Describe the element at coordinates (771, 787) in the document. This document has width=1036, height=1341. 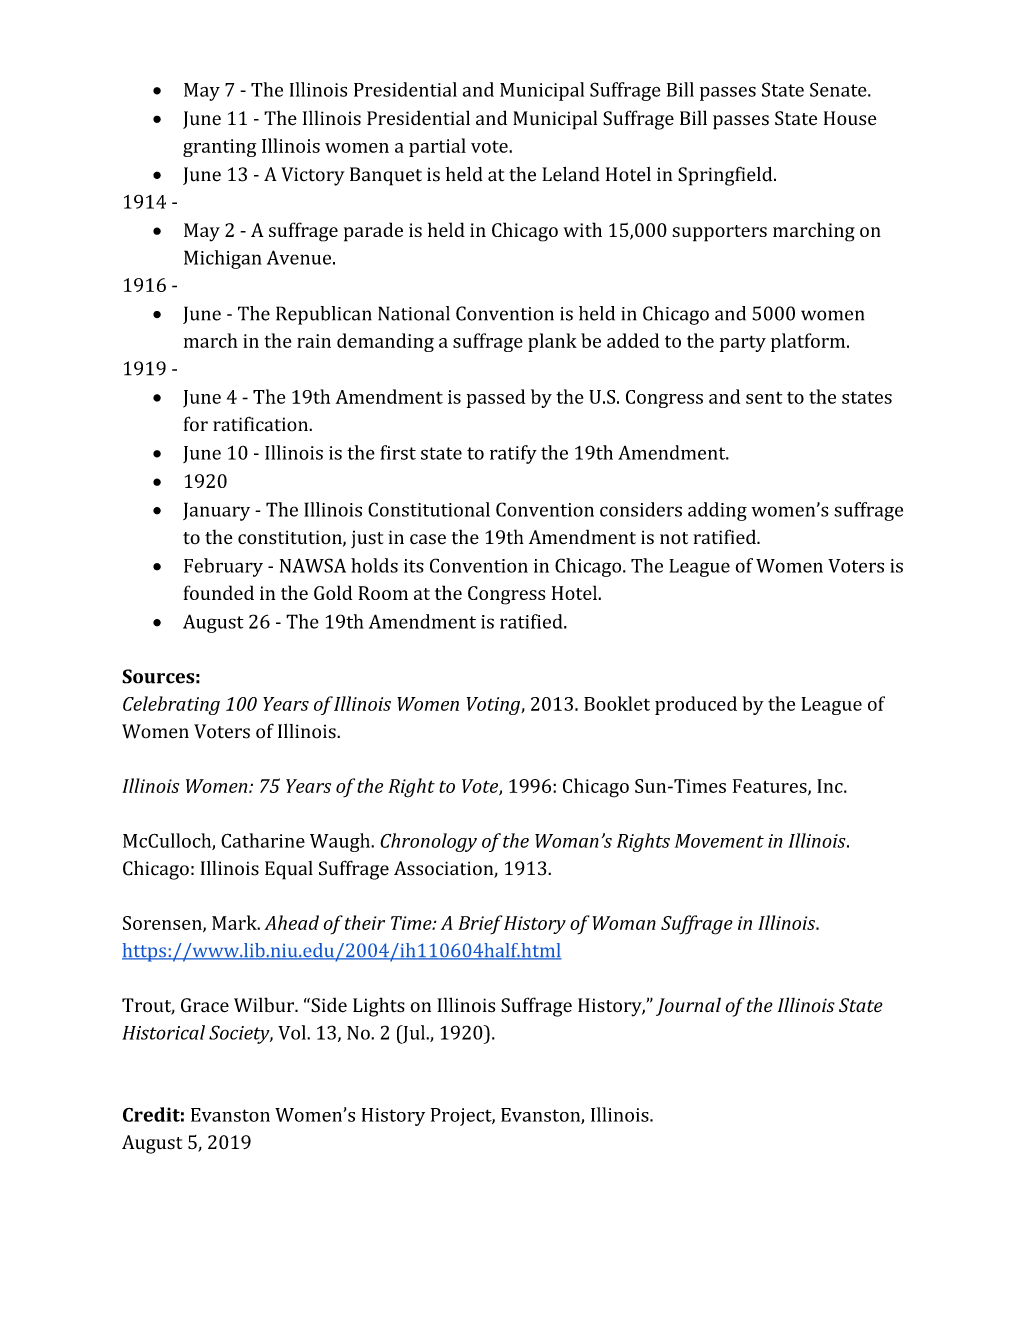
I see `Features` at that location.
